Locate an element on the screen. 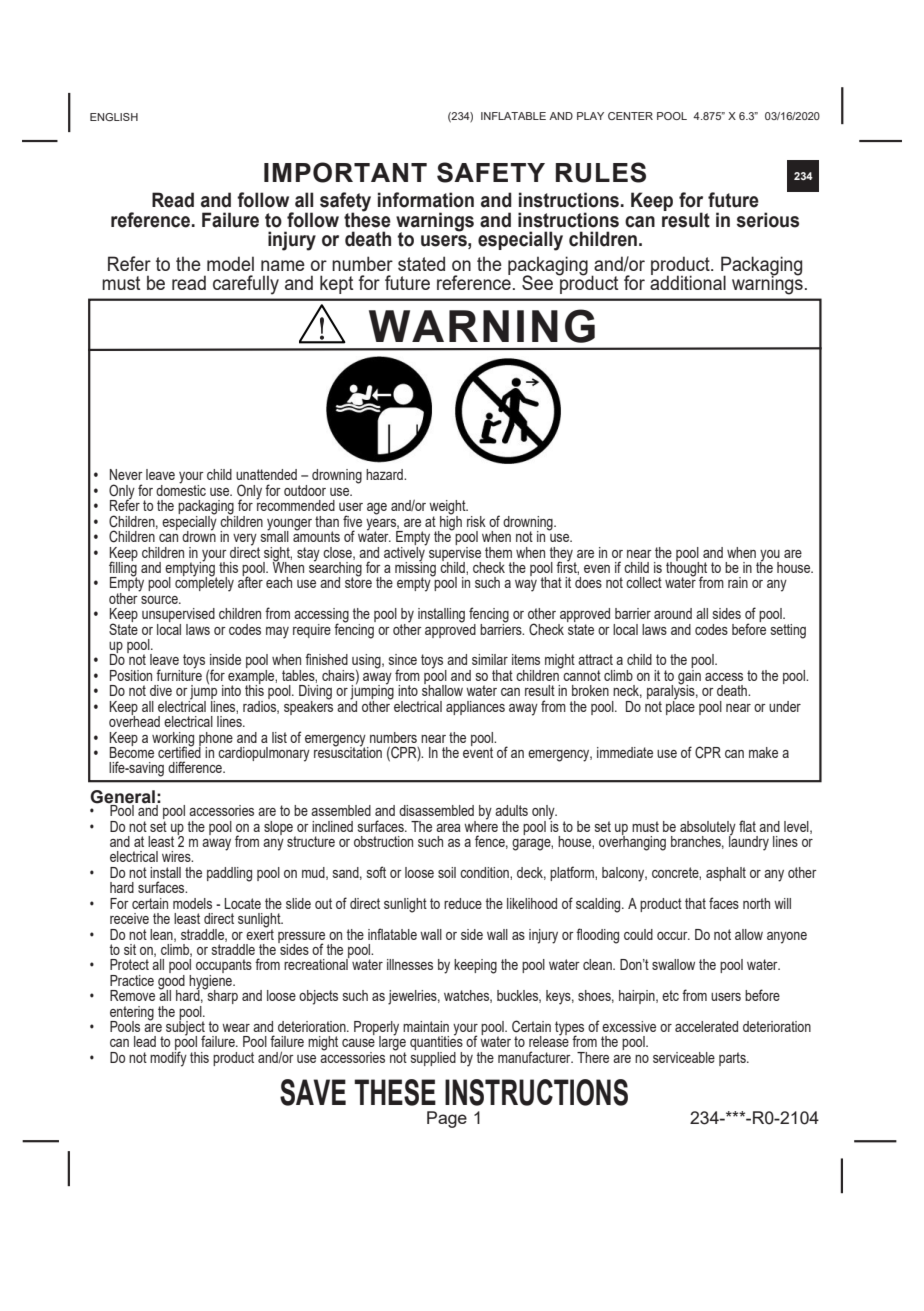  domestic is located at coordinates (181, 489).
